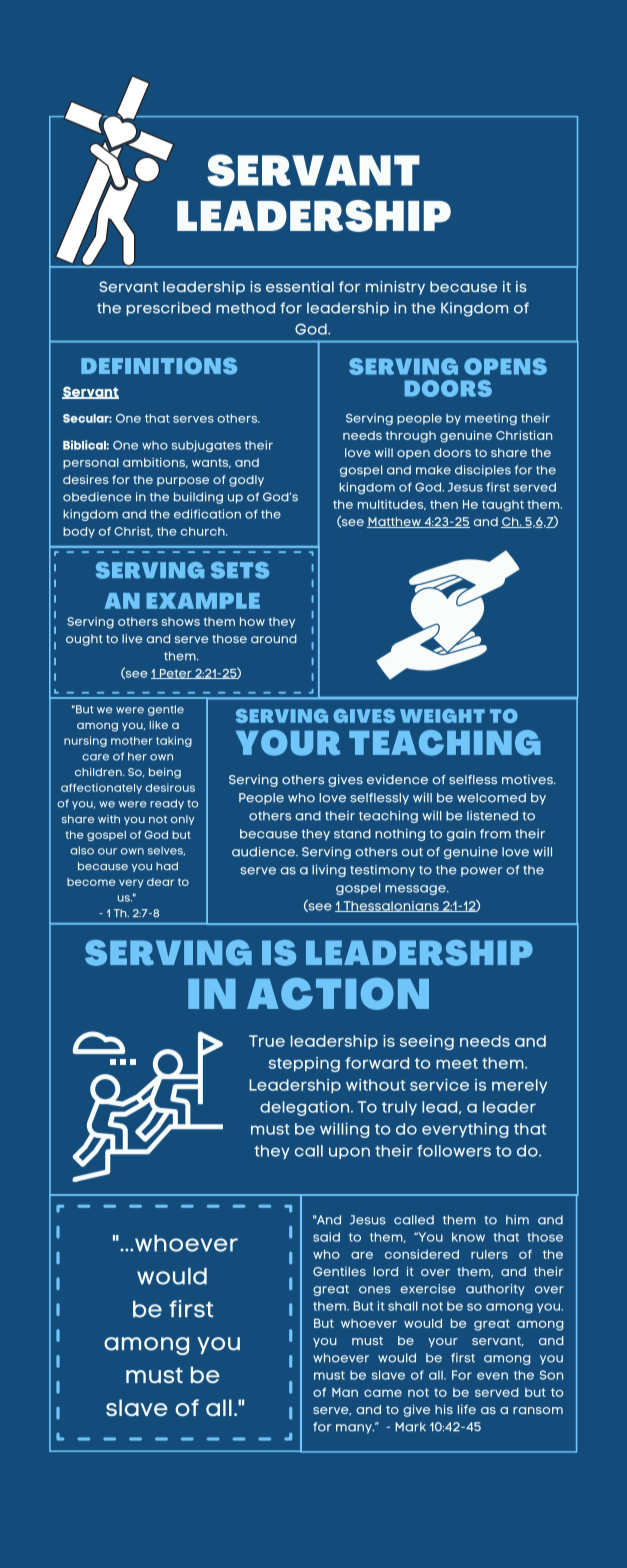  Describe the element at coordinates (274, 638) in the page. I see `around` at that location.
